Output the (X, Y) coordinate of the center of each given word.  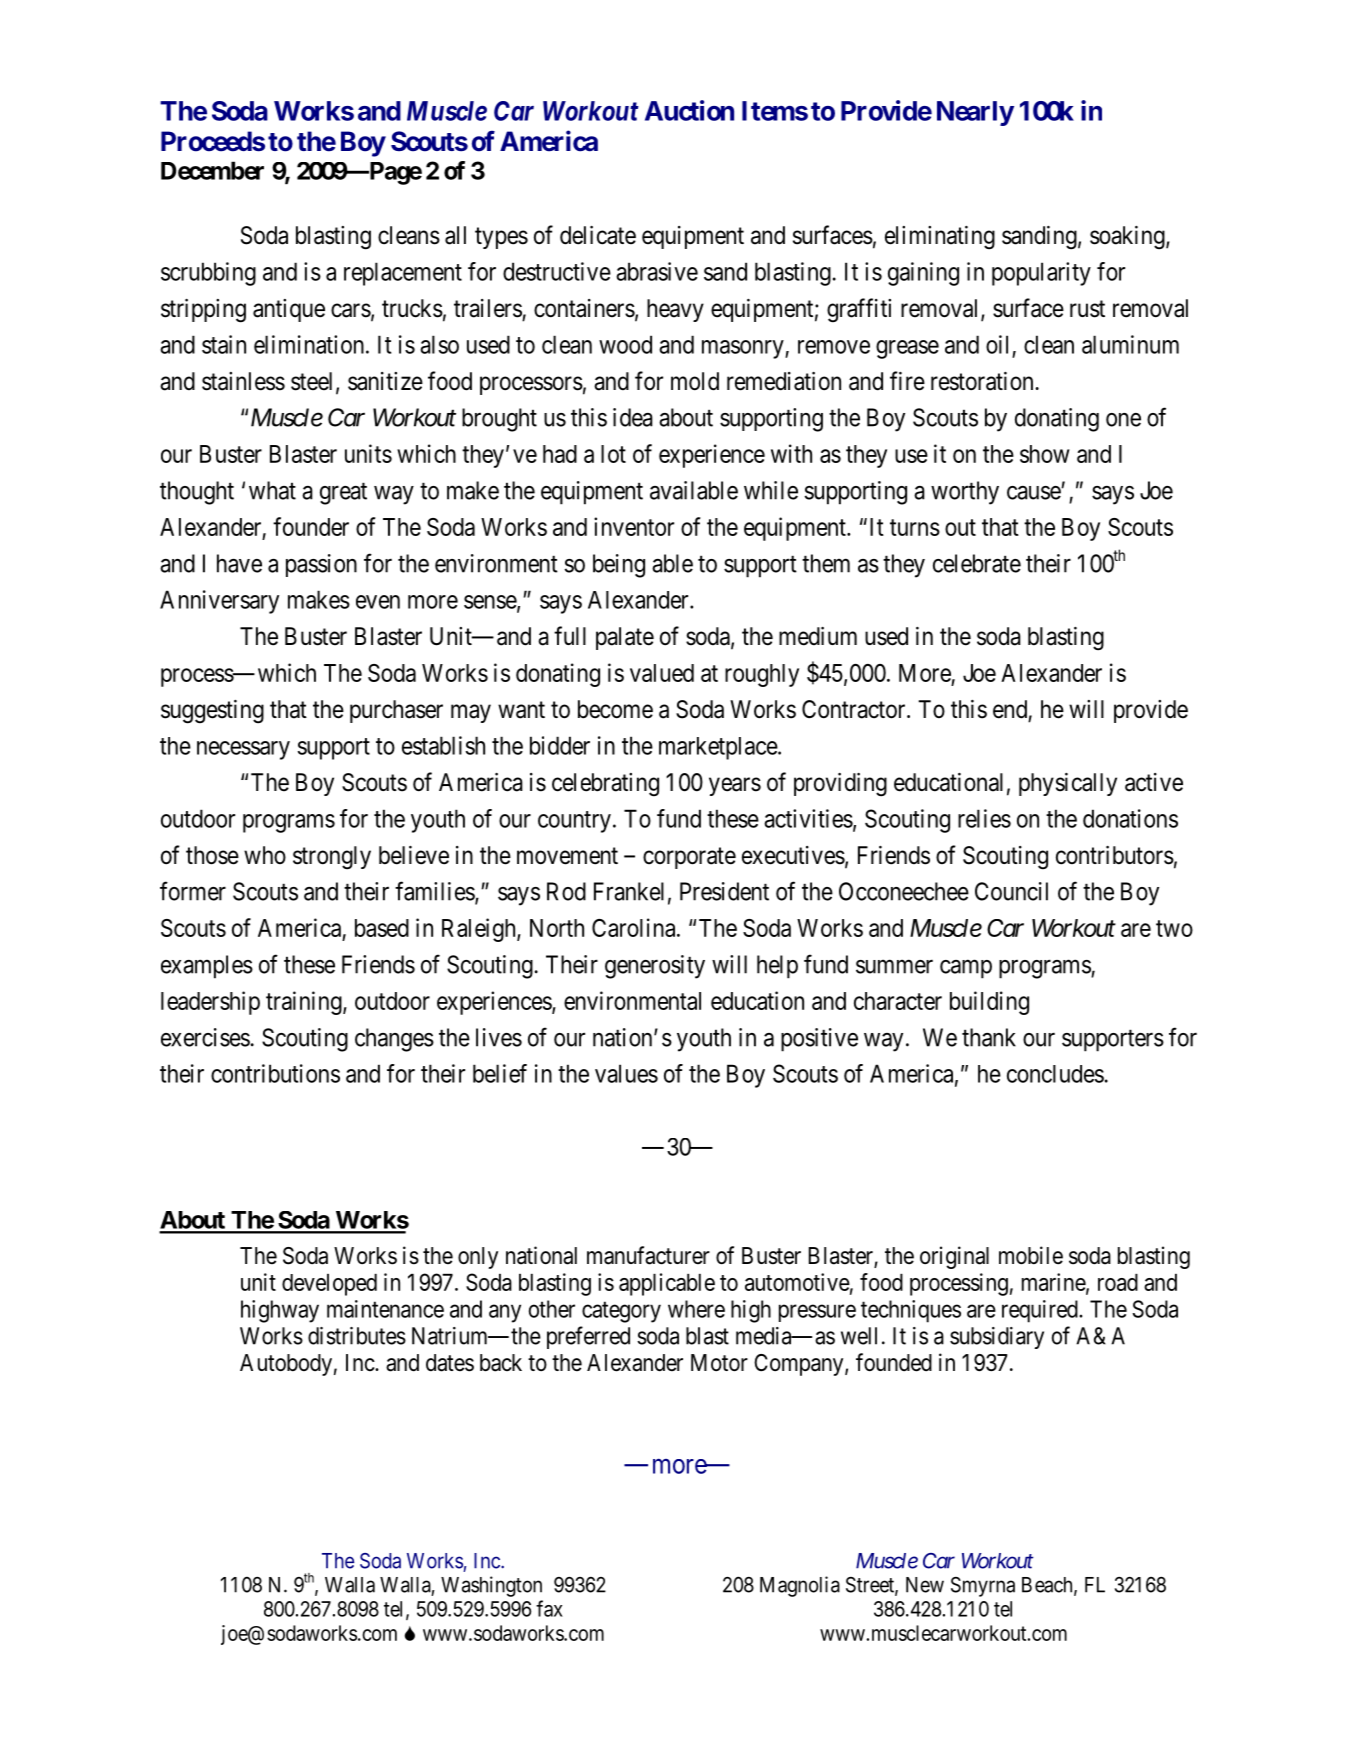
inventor (634, 526)
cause (1034, 493)
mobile (1031, 1255)
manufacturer (648, 1255)
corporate (689, 858)
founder (311, 526)
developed (329, 1285)
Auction (689, 110)
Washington (491, 1586)
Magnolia (800, 1586)
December (212, 170)
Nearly (975, 113)
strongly (332, 858)
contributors (1115, 855)
